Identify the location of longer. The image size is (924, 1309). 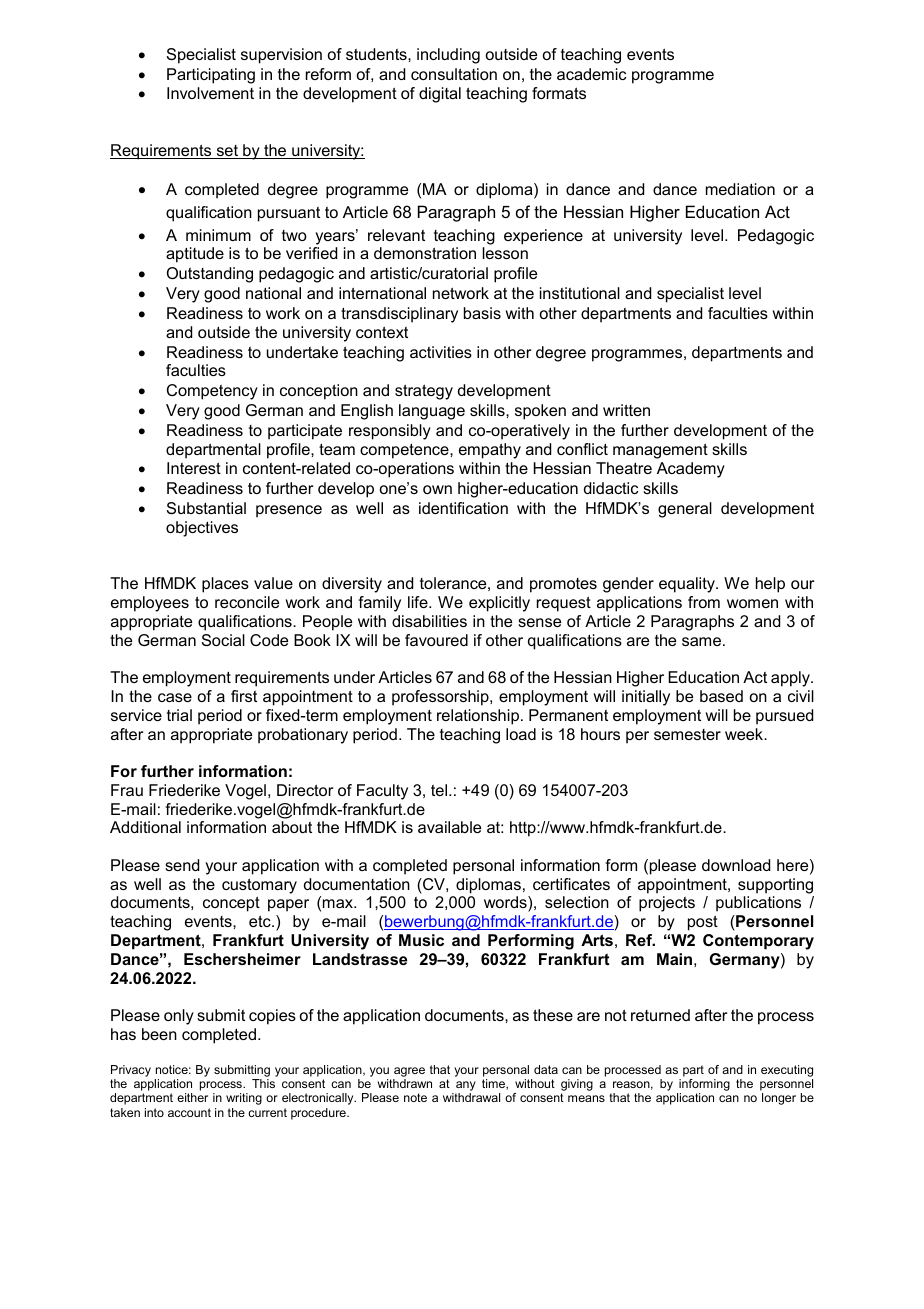
(779, 1099).
